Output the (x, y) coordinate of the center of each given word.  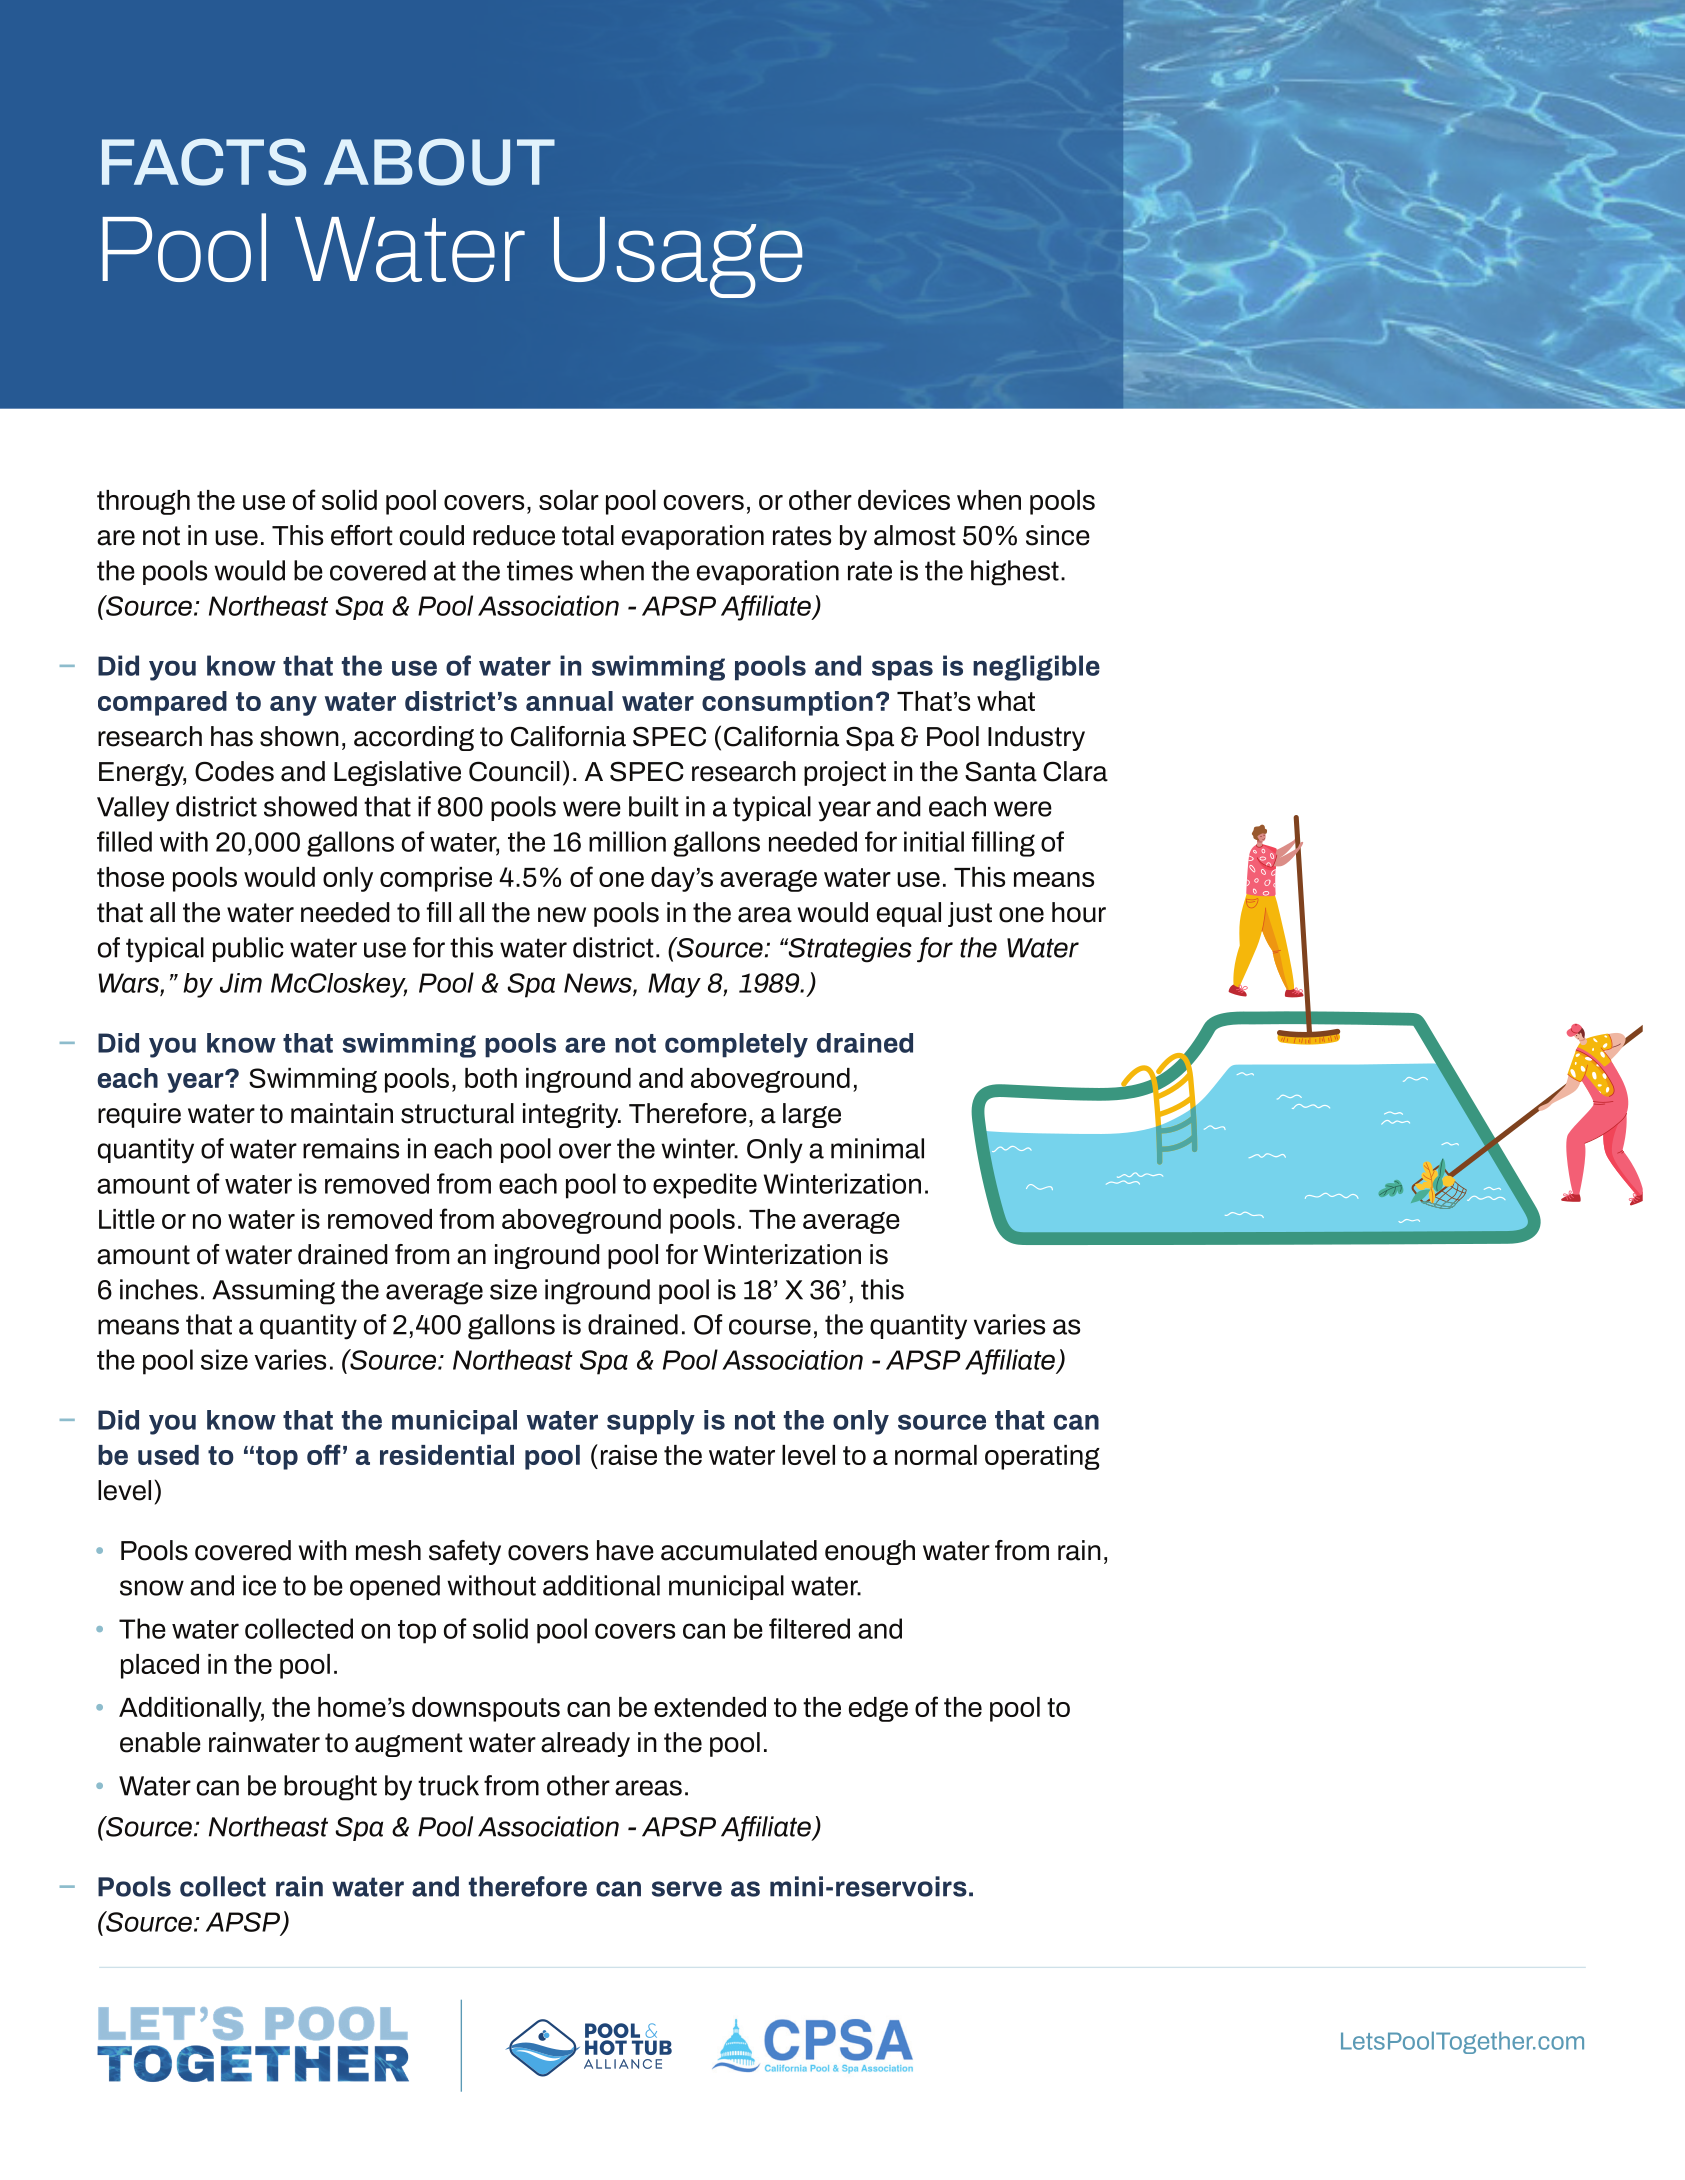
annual (569, 701)
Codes (234, 771)
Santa (1001, 771)
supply (651, 1422)
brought (330, 1788)
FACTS (204, 162)
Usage (678, 257)
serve (687, 1889)
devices (904, 500)
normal (936, 1455)
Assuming (273, 1292)
